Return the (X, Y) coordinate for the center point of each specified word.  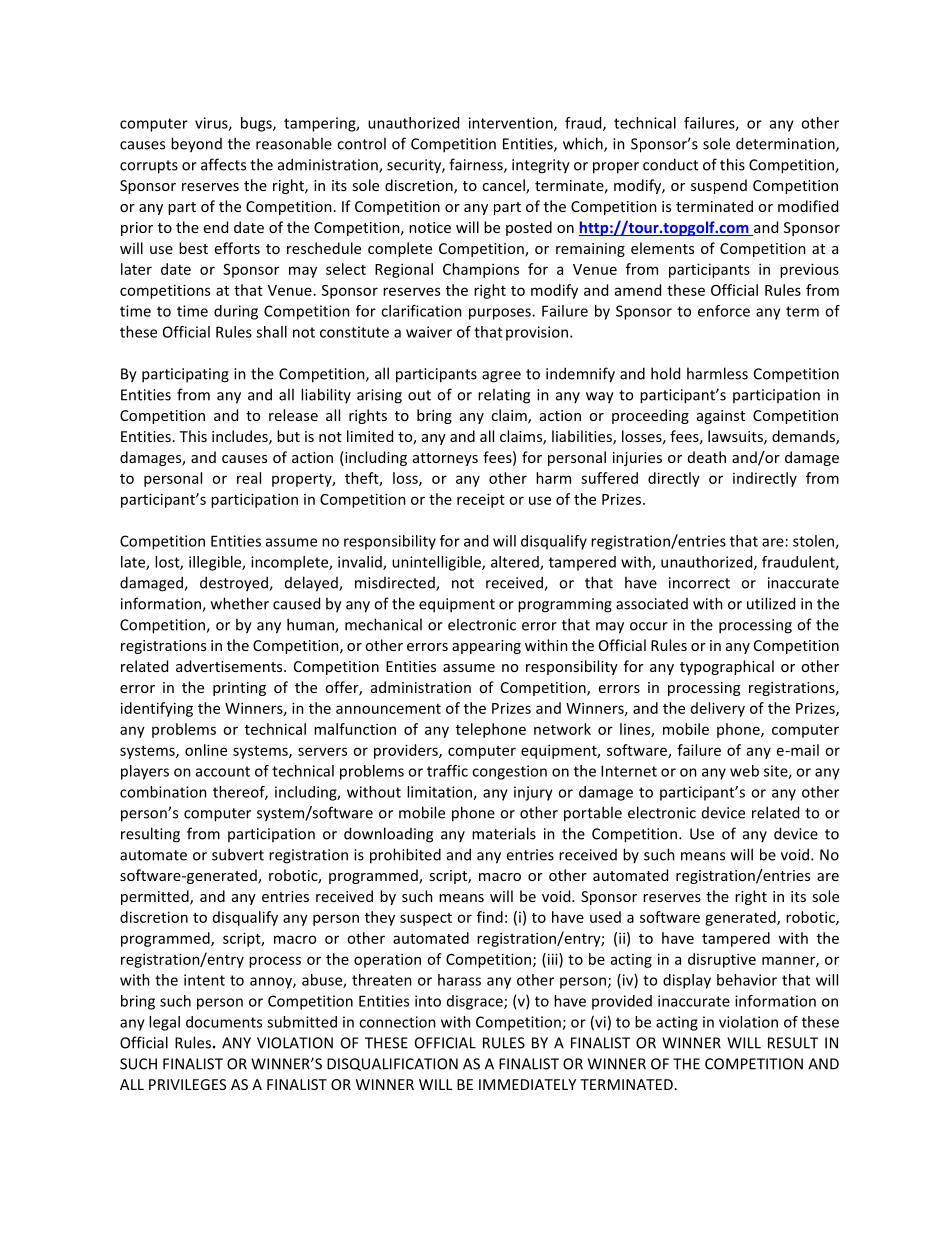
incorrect (699, 583)
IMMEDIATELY (527, 1084)
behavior (747, 980)
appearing (486, 647)
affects (223, 164)
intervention (512, 124)
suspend (719, 186)
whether (240, 603)
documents (224, 1022)
